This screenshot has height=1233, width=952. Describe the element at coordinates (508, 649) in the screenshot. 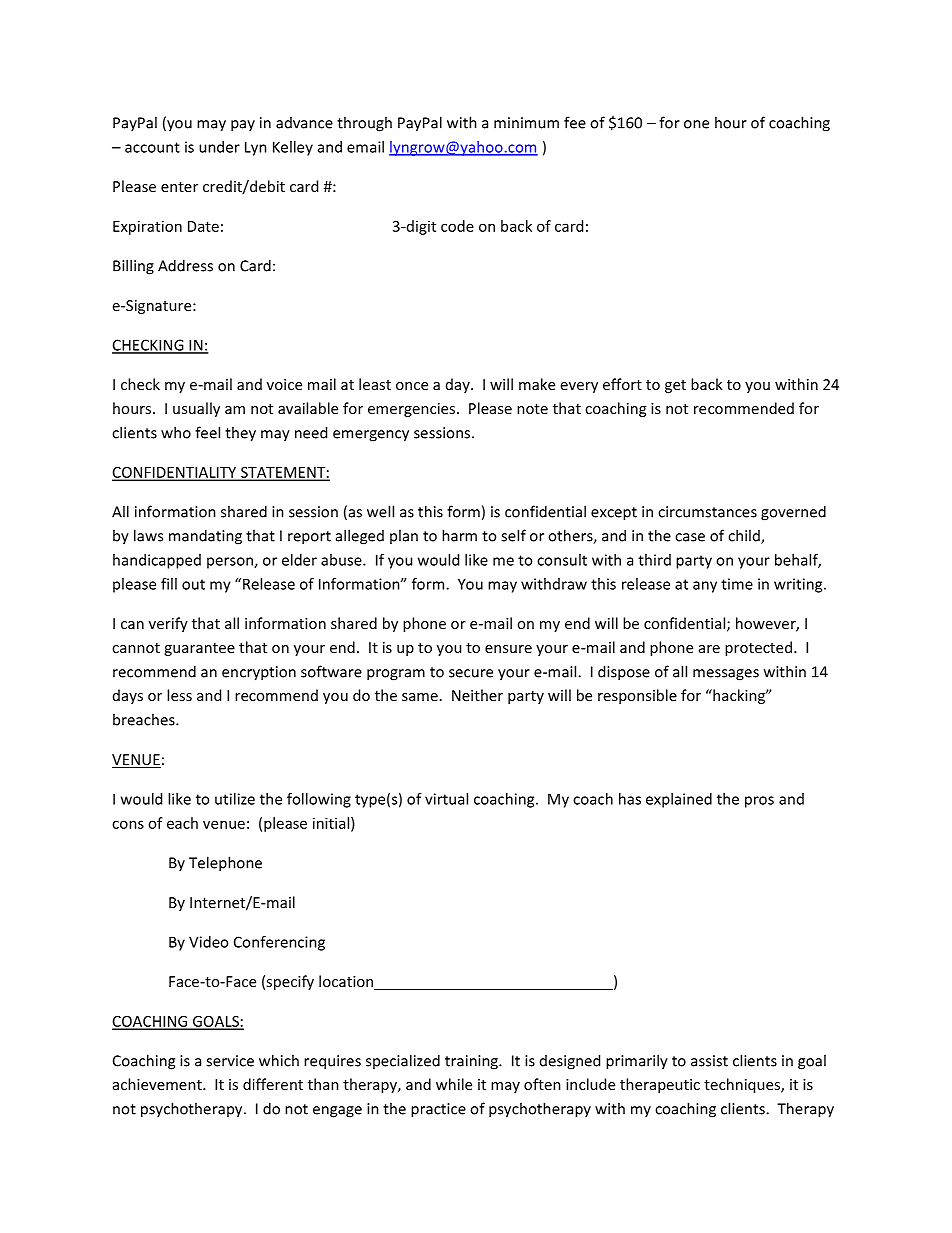

I see `ensure` at that location.
